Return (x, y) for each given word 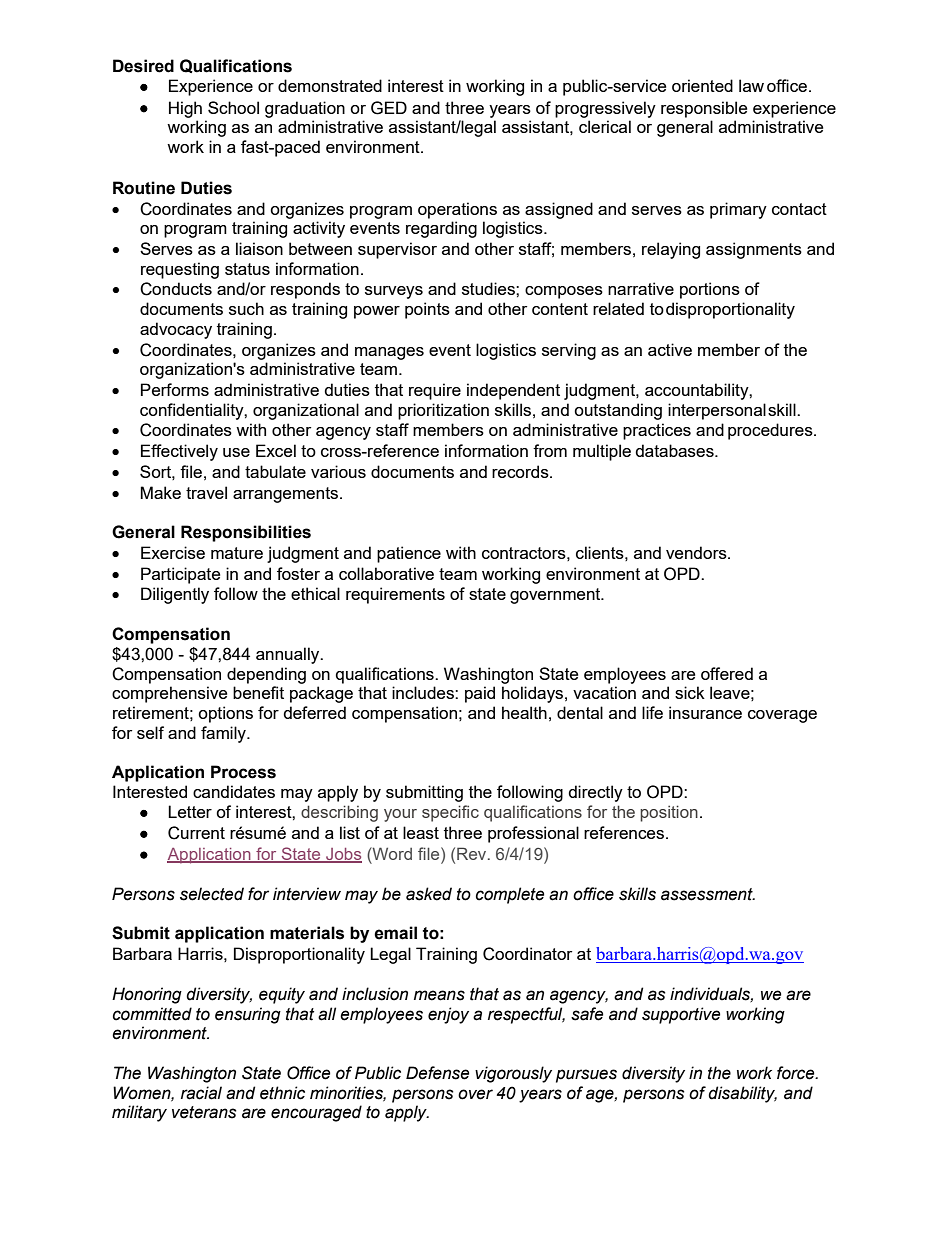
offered (727, 673)
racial (201, 1093)
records (521, 471)
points (427, 310)
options (225, 714)
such (246, 308)
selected (212, 894)
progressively (605, 109)
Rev (473, 853)
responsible (704, 109)
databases (675, 450)
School (233, 107)
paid (480, 694)
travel (206, 492)
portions (710, 290)
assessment (708, 894)
